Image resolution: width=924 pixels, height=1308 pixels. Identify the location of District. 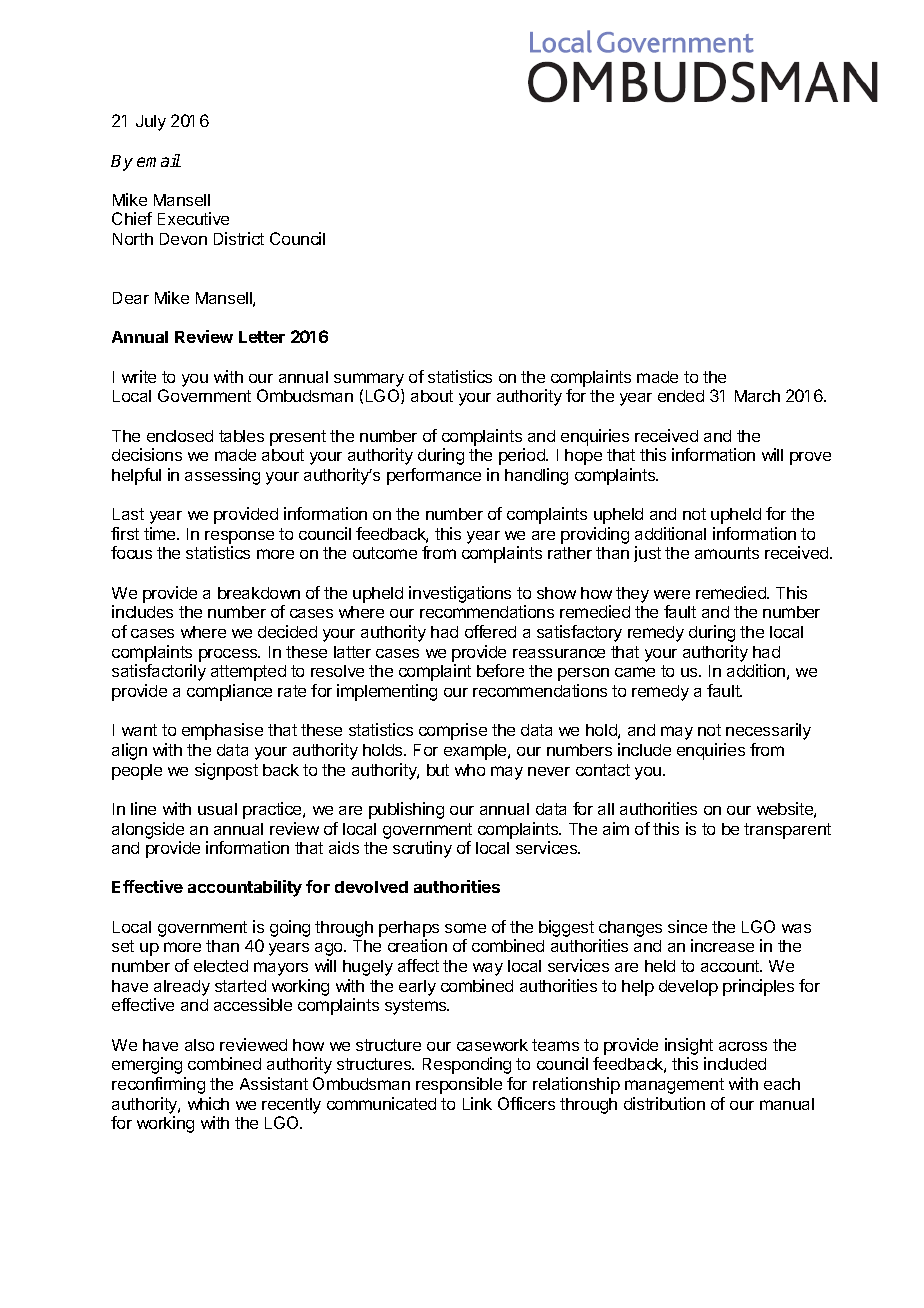
(239, 238).
